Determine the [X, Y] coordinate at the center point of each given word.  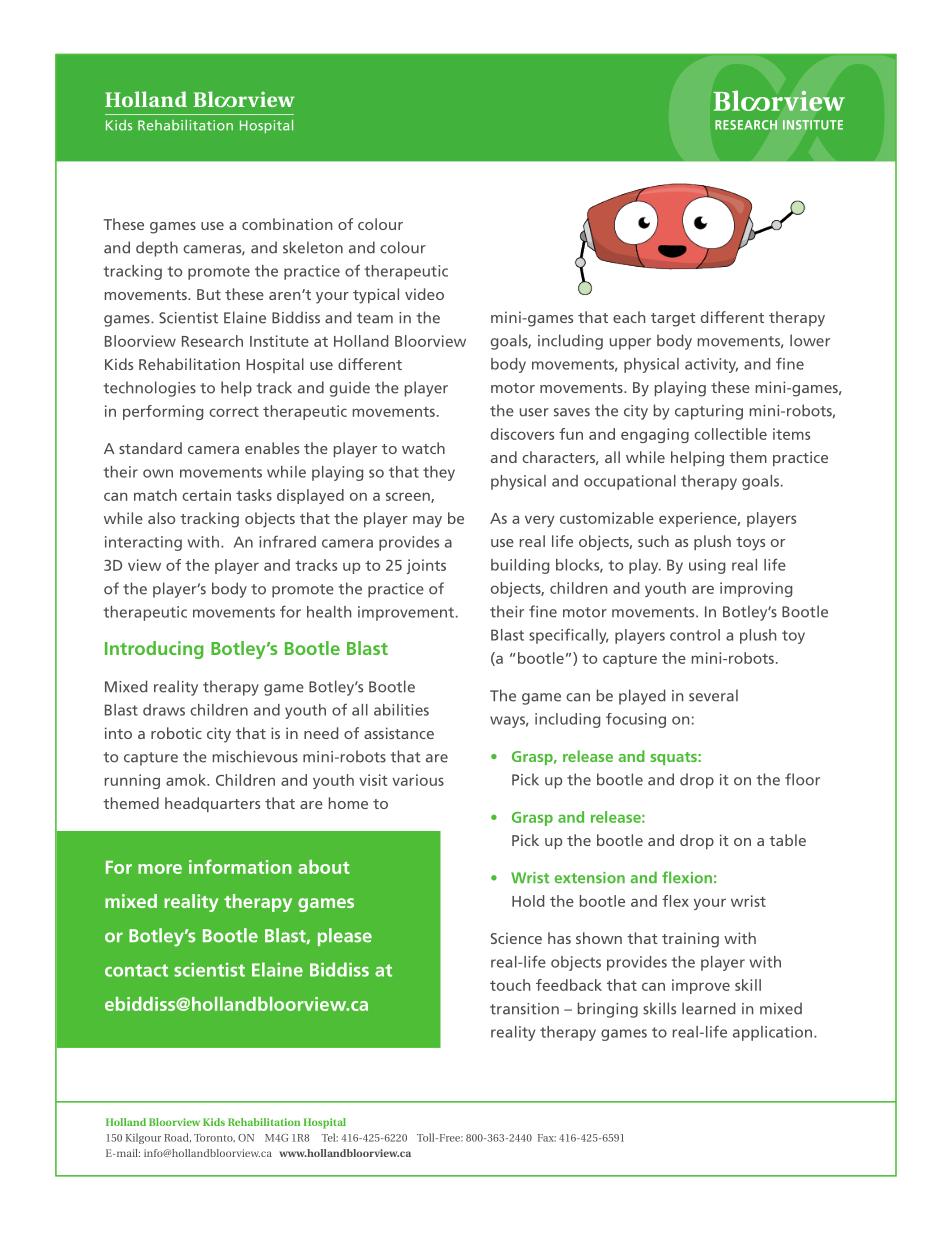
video [424, 294]
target [673, 320]
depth [157, 249]
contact [136, 970]
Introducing [154, 650]
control [695, 635]
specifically [568, 636]
